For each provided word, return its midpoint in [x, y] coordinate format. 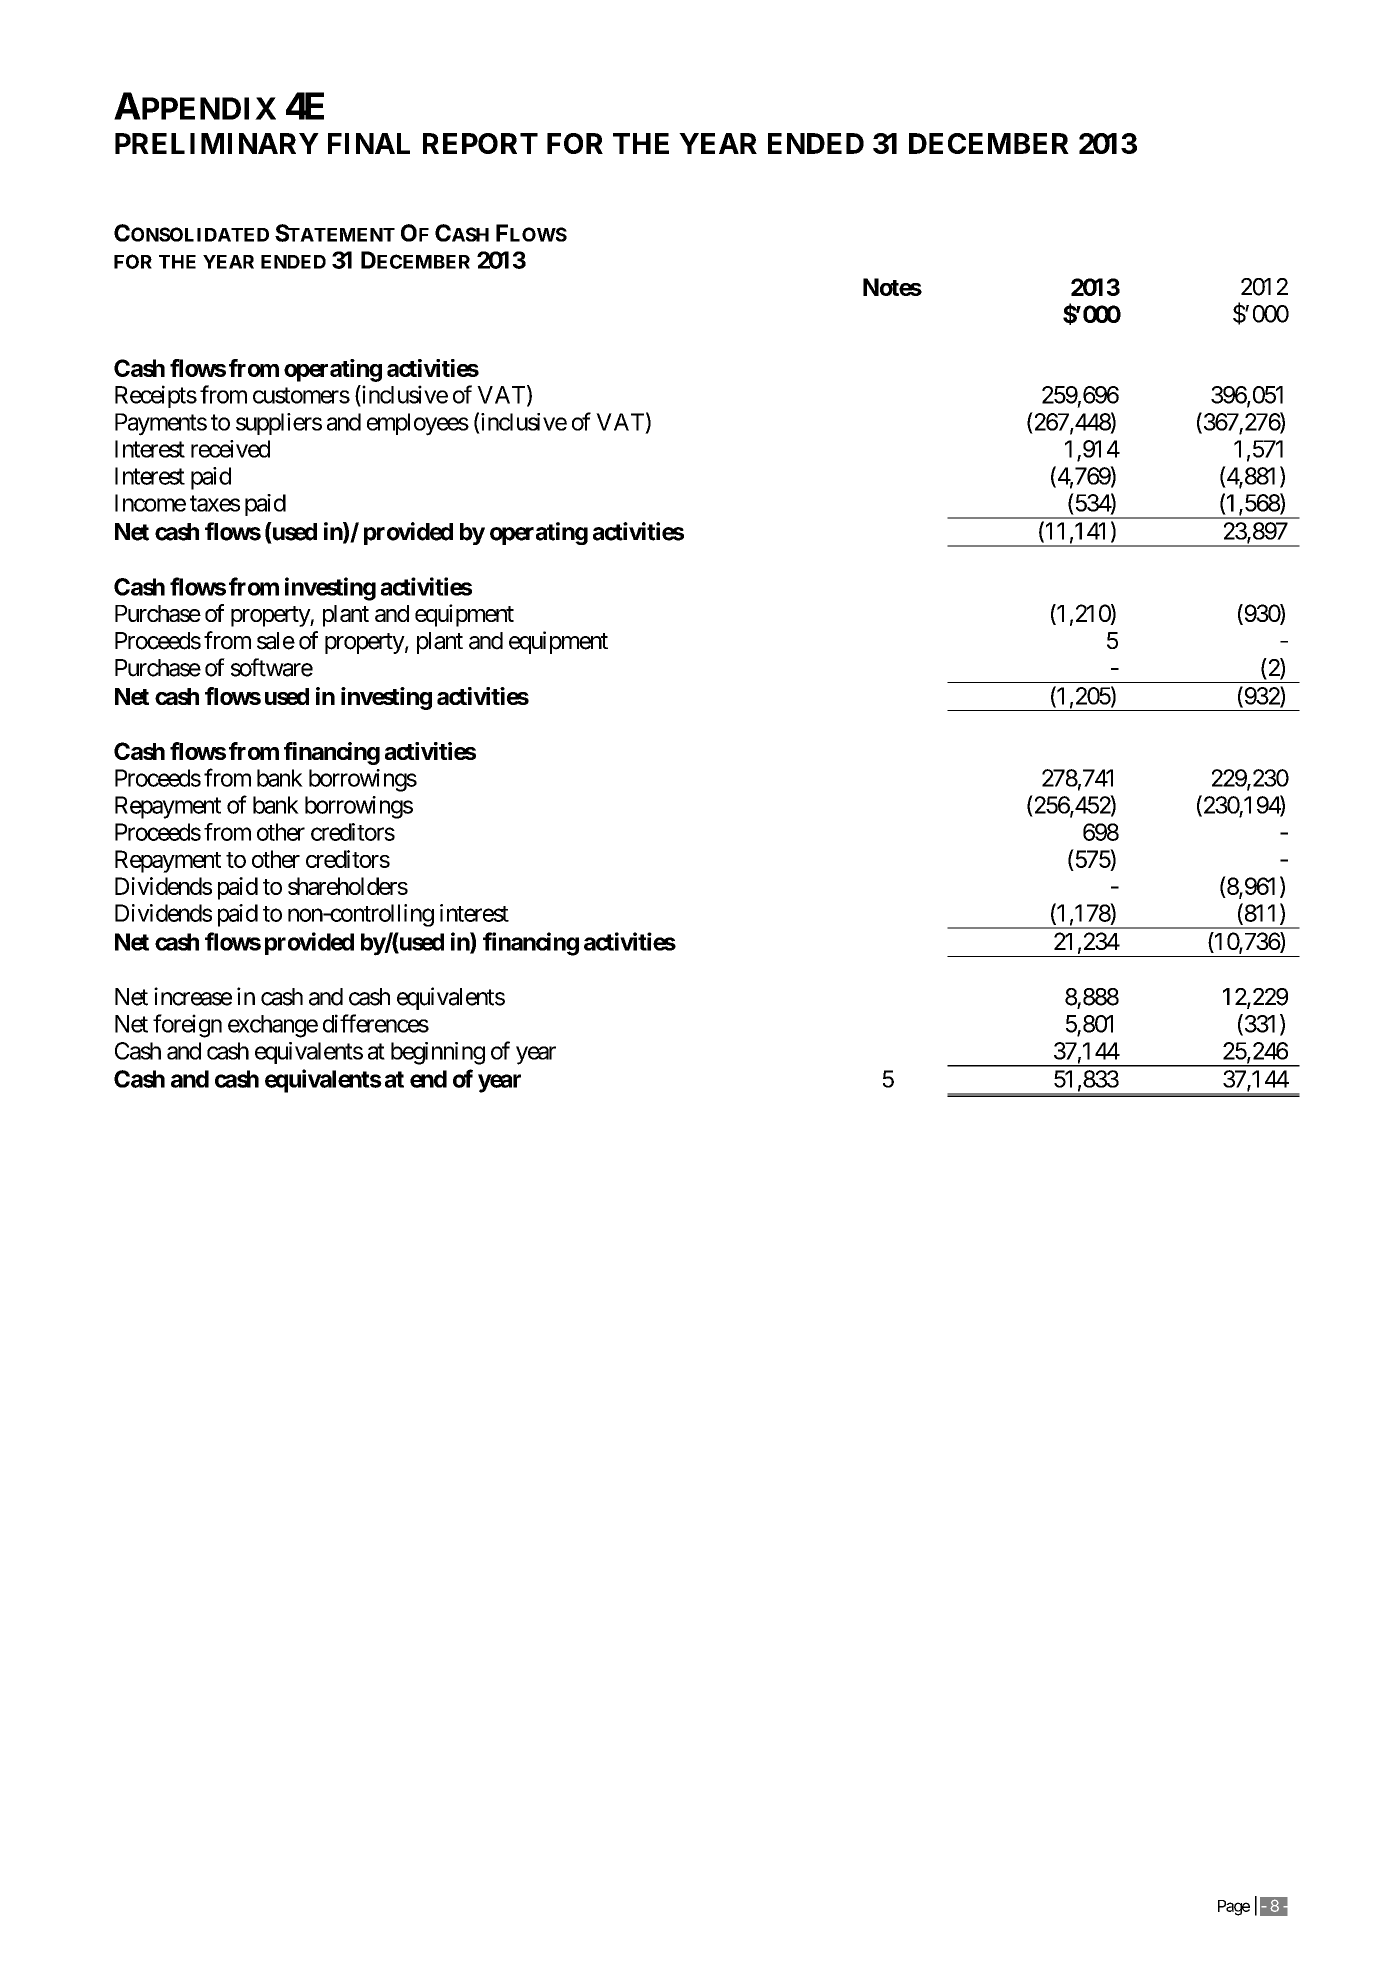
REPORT [480, 143]
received [230, 449]
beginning [438, 1053]
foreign [187, 1026]
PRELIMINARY [217, 143]
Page [1234, 1908]
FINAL [369, 143]
